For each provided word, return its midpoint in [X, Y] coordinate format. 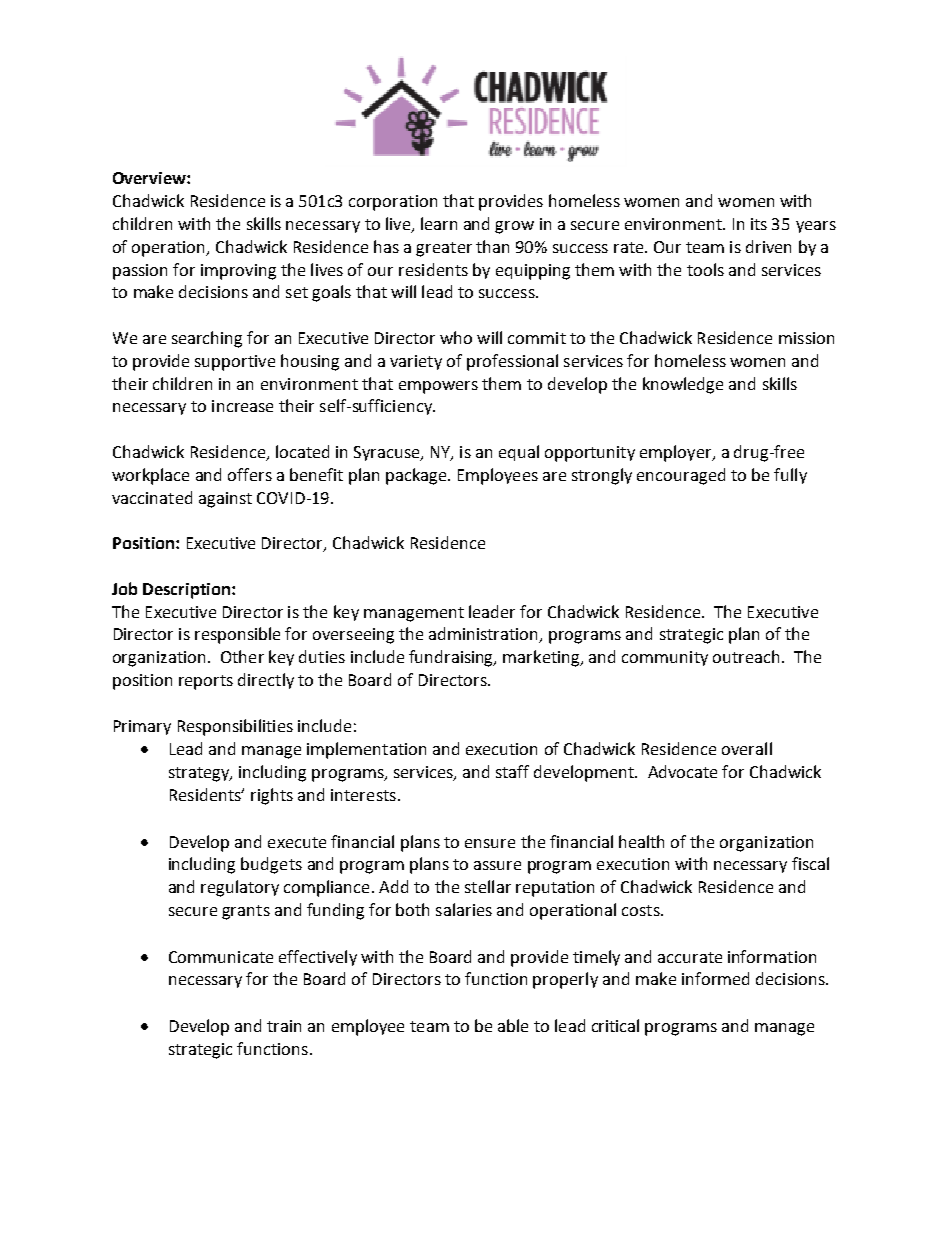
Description [188, 591]
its [759, 224]
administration [485, 635]
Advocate [682, 771]
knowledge [683, 385]
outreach [746, 656]
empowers [438, 387]
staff [512, 771]
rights [272, 796]
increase [242, 406]
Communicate [221, 957]
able [513, 1025]
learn [439, 223]
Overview [150, 178]
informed [715, 978]
